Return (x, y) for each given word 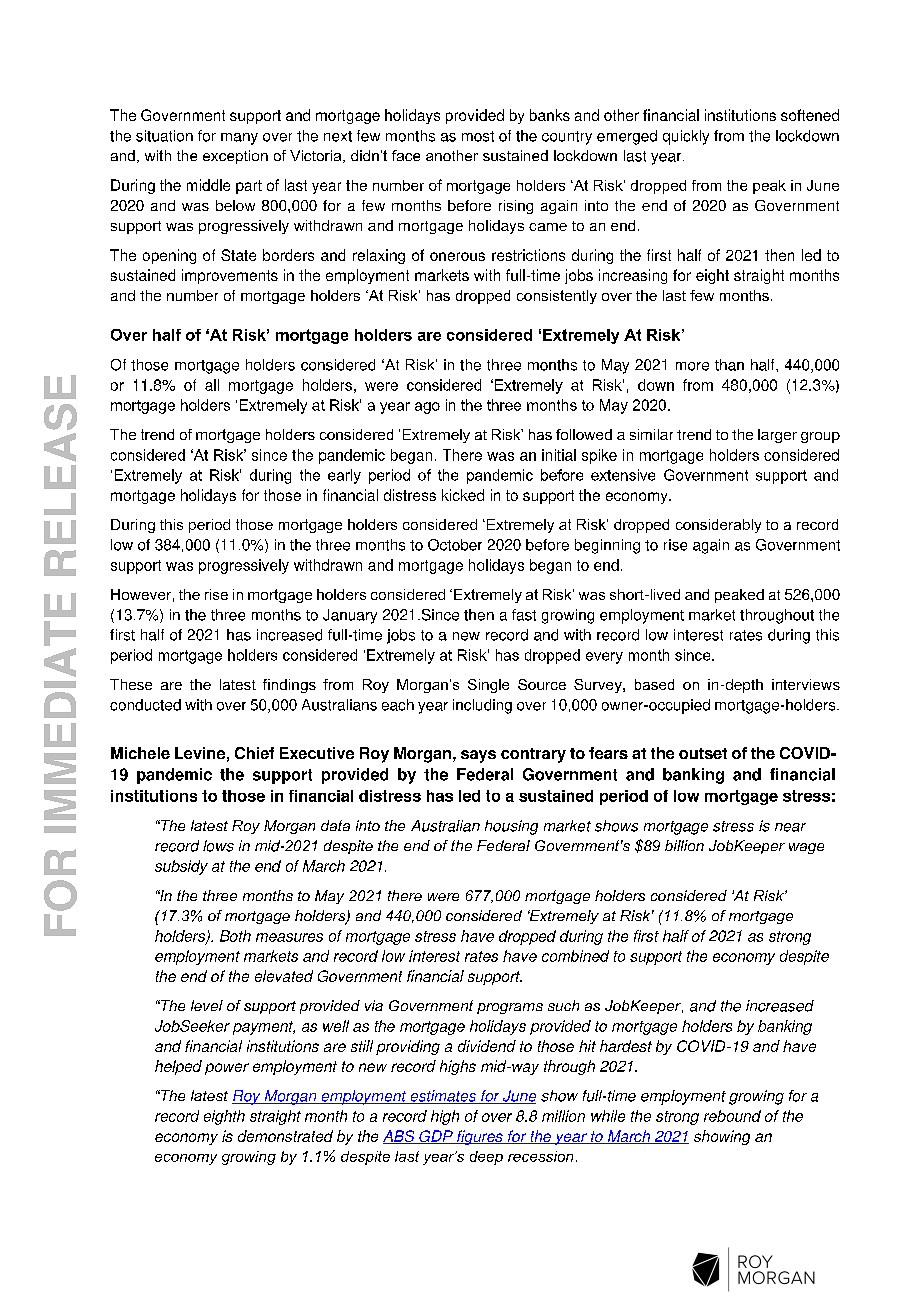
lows (218, 846)
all (212, 385)
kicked (463, 495)
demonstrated (285, 1136)
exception (235, 157)
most (478, 136)
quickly (686, 137)
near (790, 827)
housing (511, 827)
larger (777, 436)
